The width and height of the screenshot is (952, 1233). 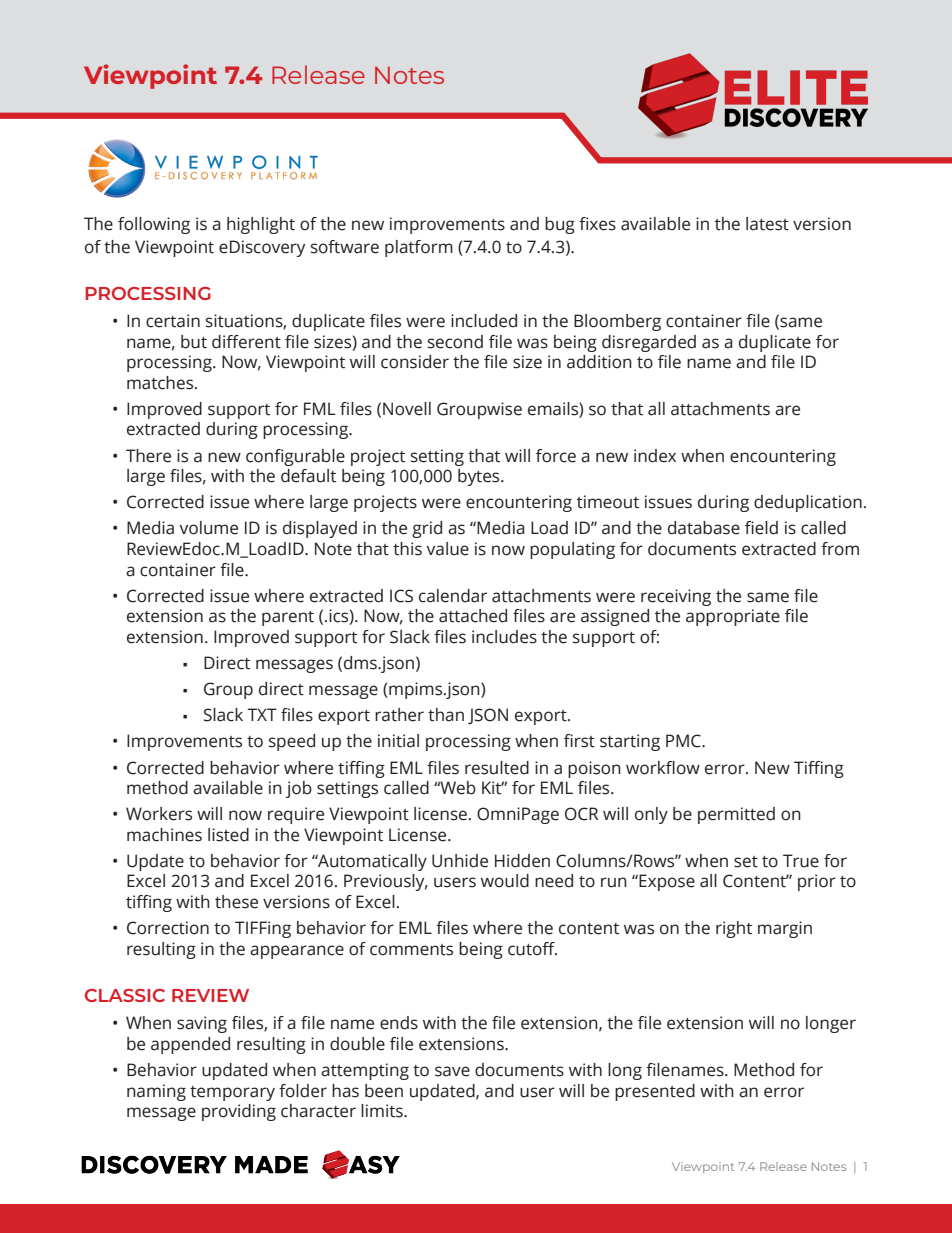 I want to click on temporary, so click(x=232, y=1093).
